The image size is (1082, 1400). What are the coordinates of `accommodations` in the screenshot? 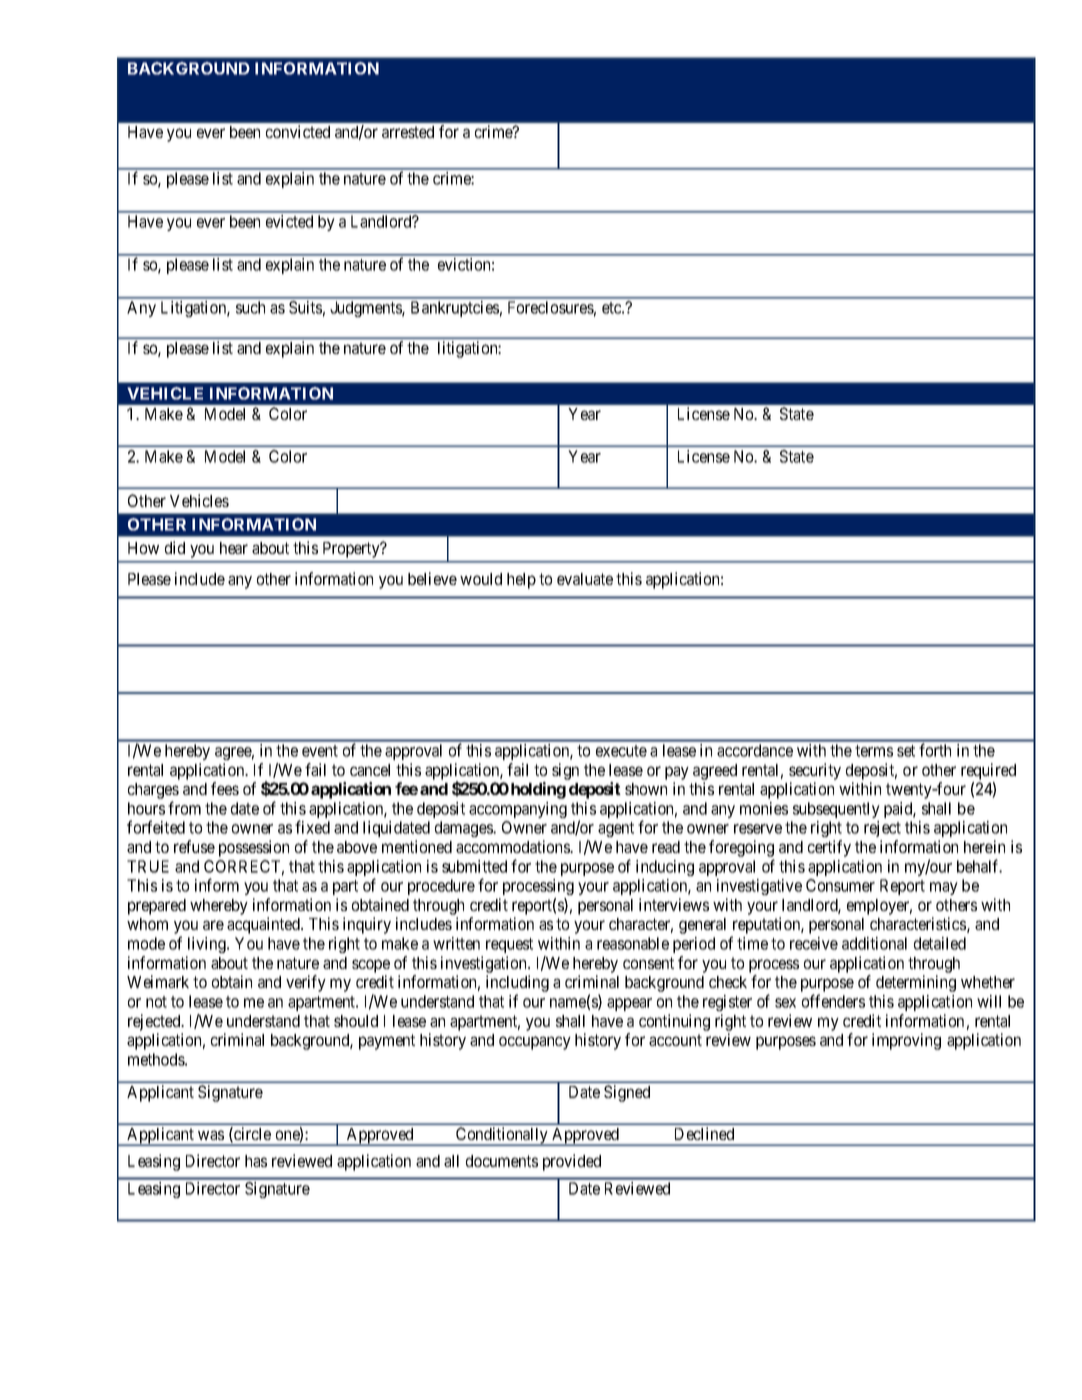 It's located at (514, 846).
